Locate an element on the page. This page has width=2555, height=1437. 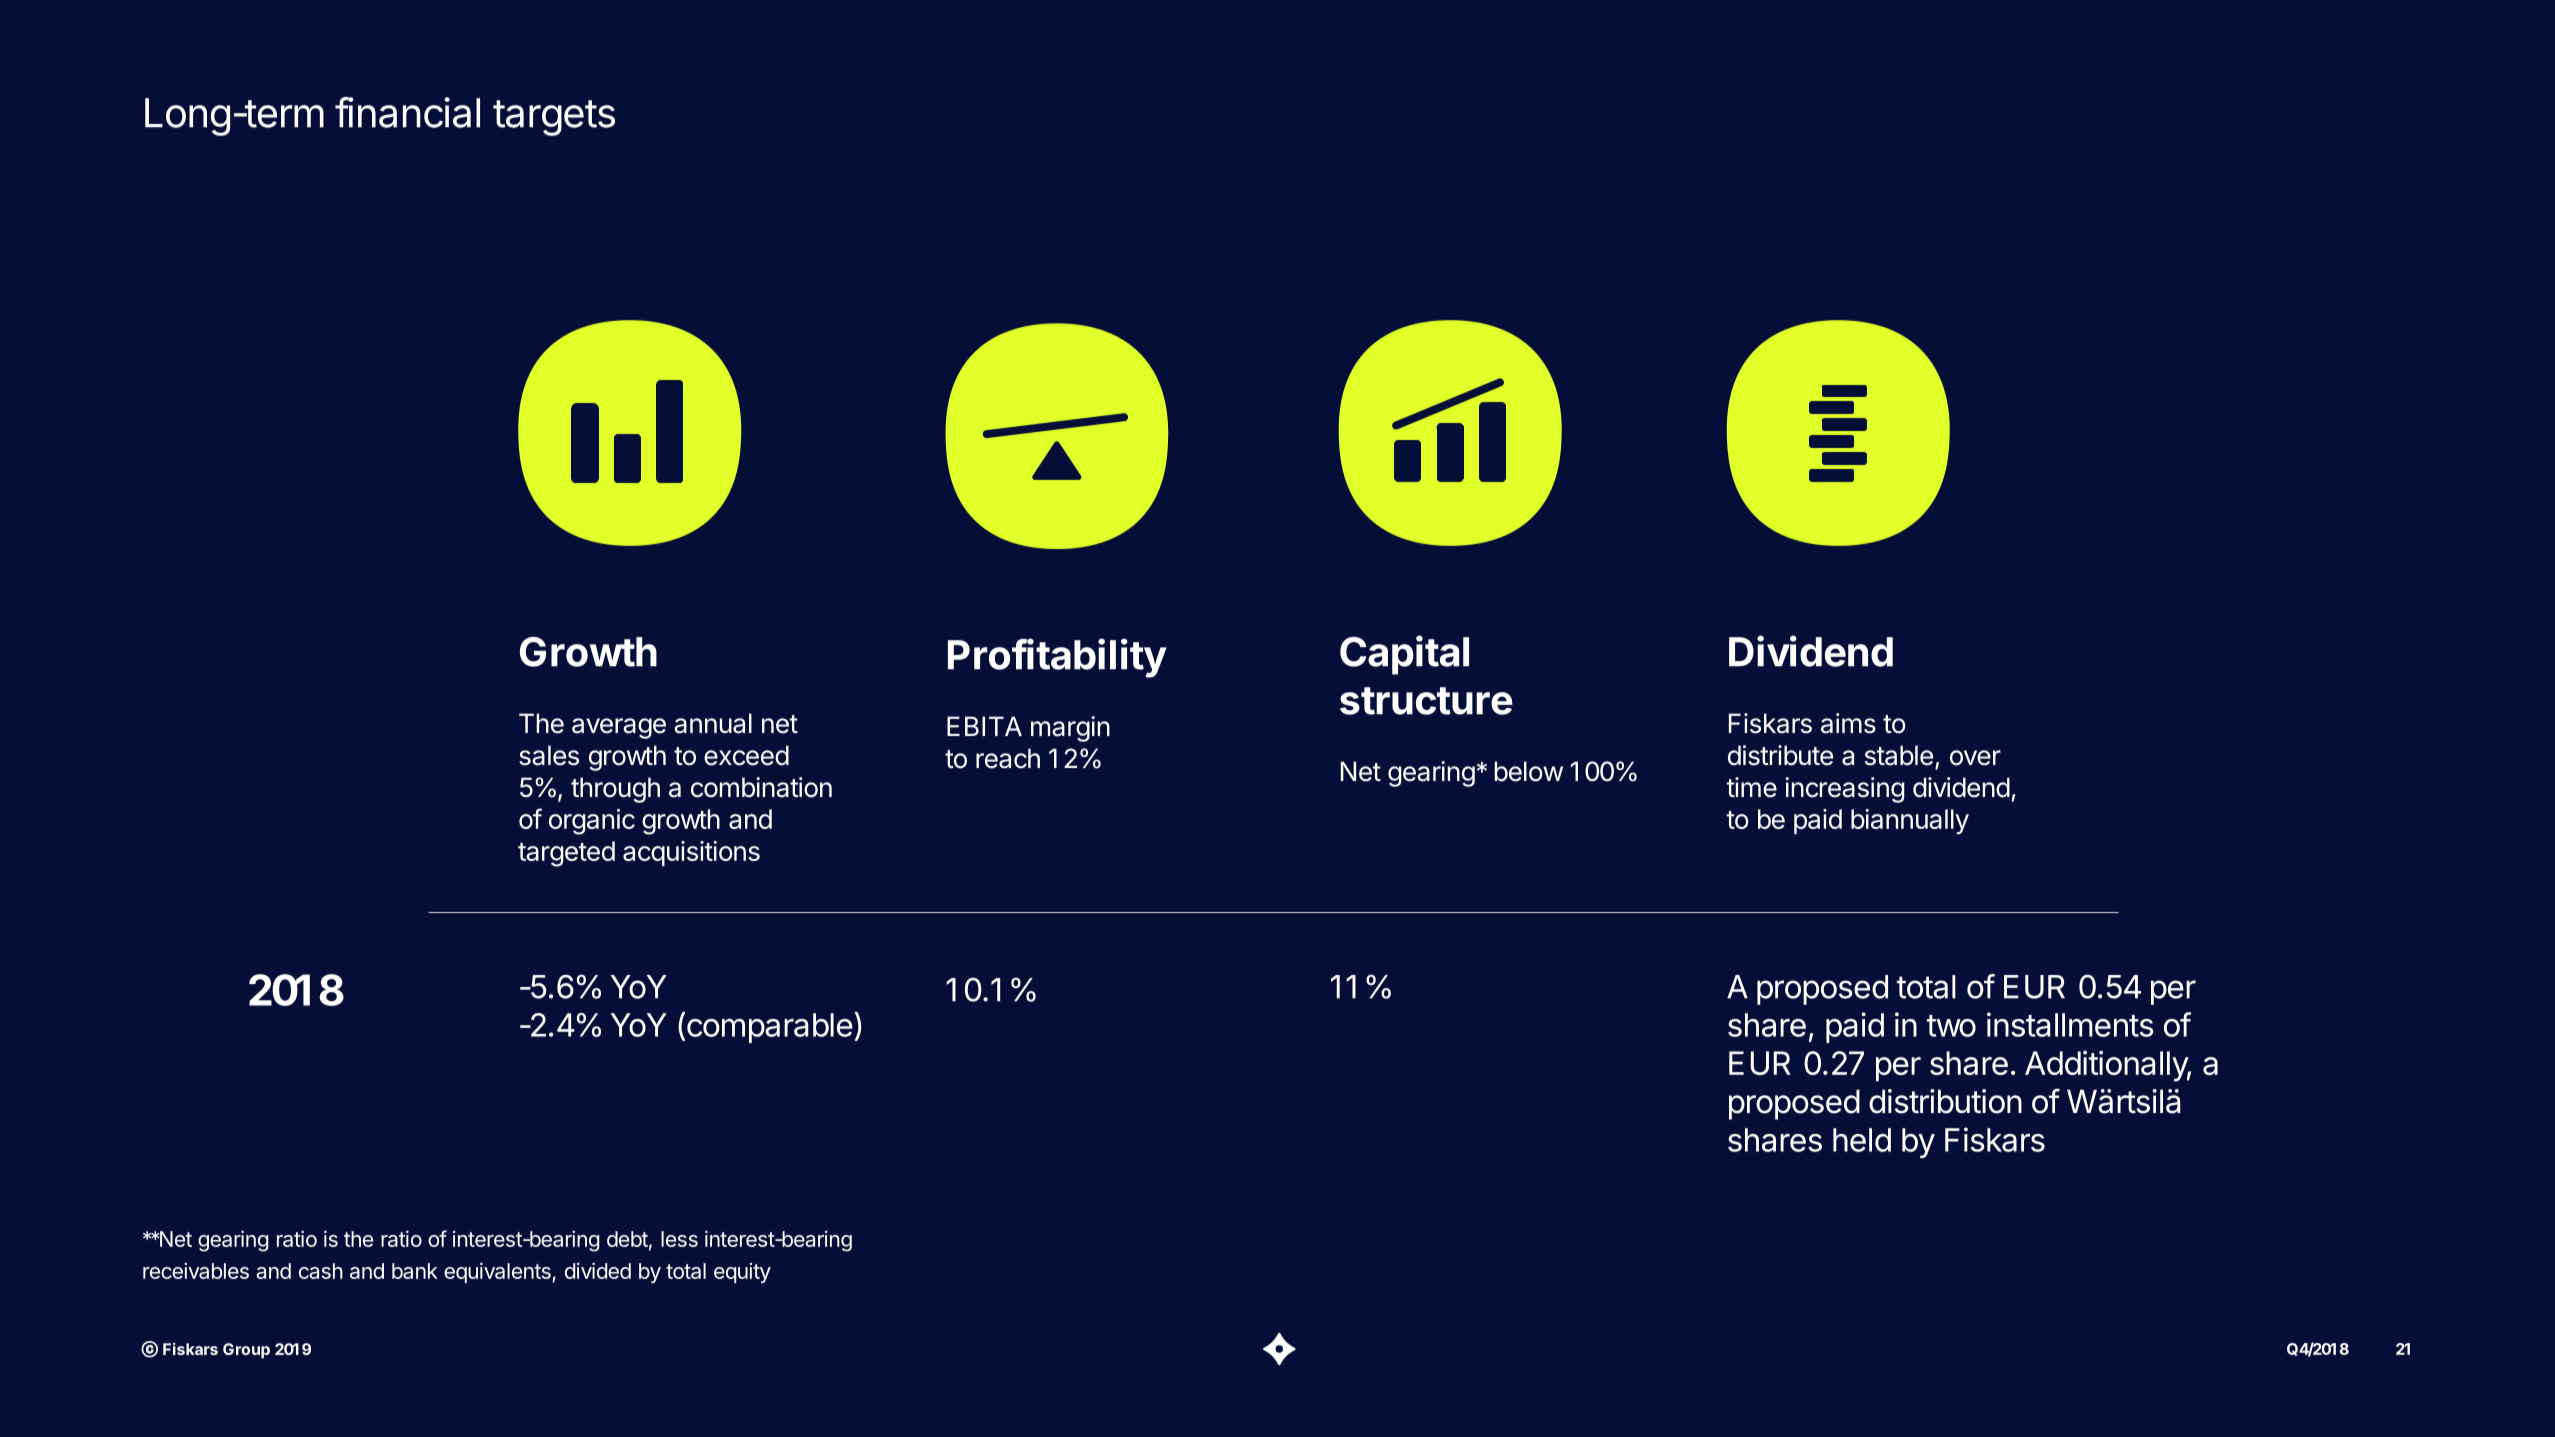
margin is located at coordinates (1070, 729).
